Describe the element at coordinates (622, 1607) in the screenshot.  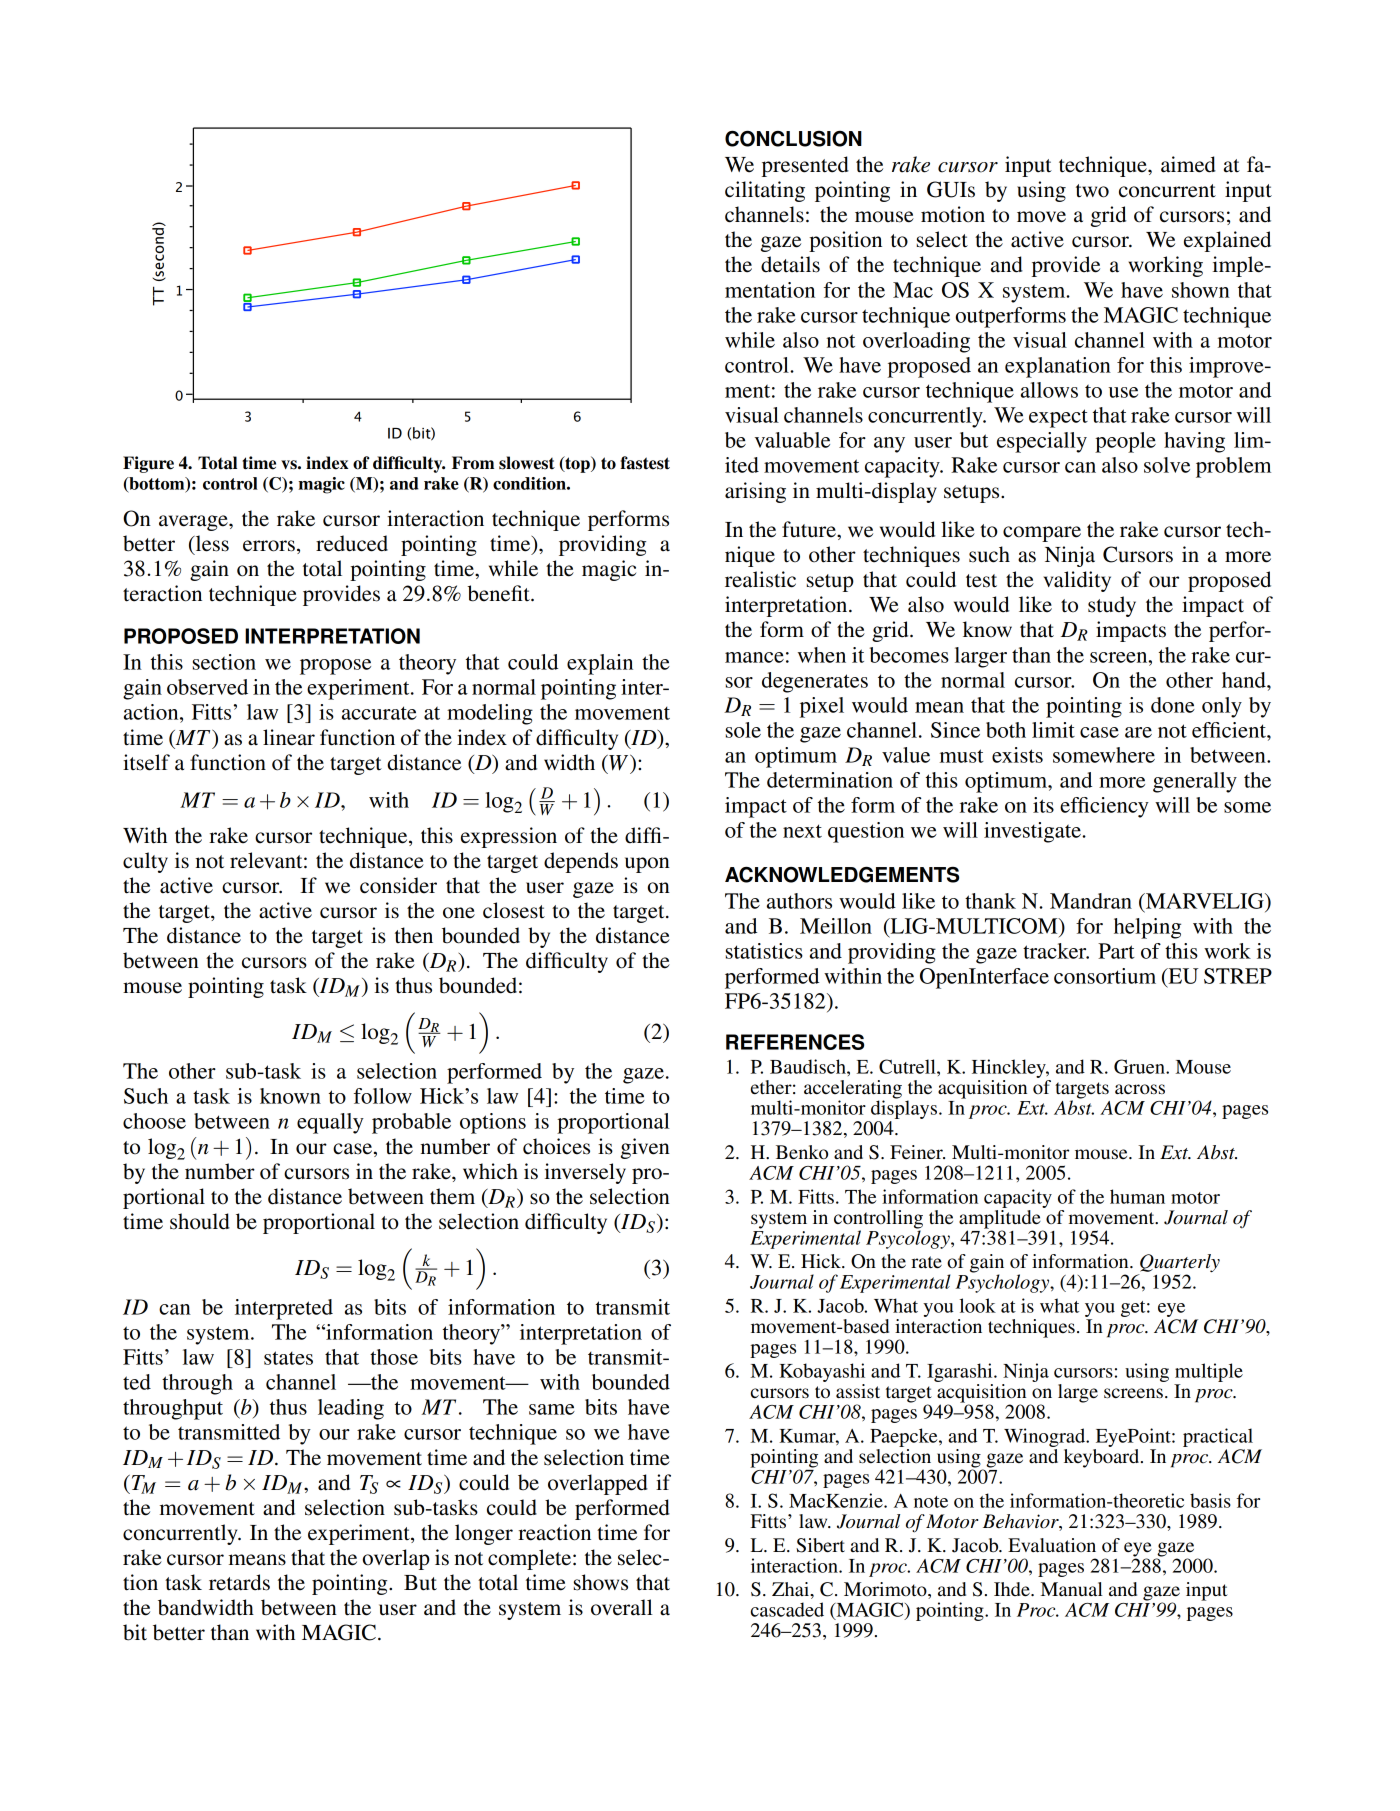
I see `overall` at that location.
